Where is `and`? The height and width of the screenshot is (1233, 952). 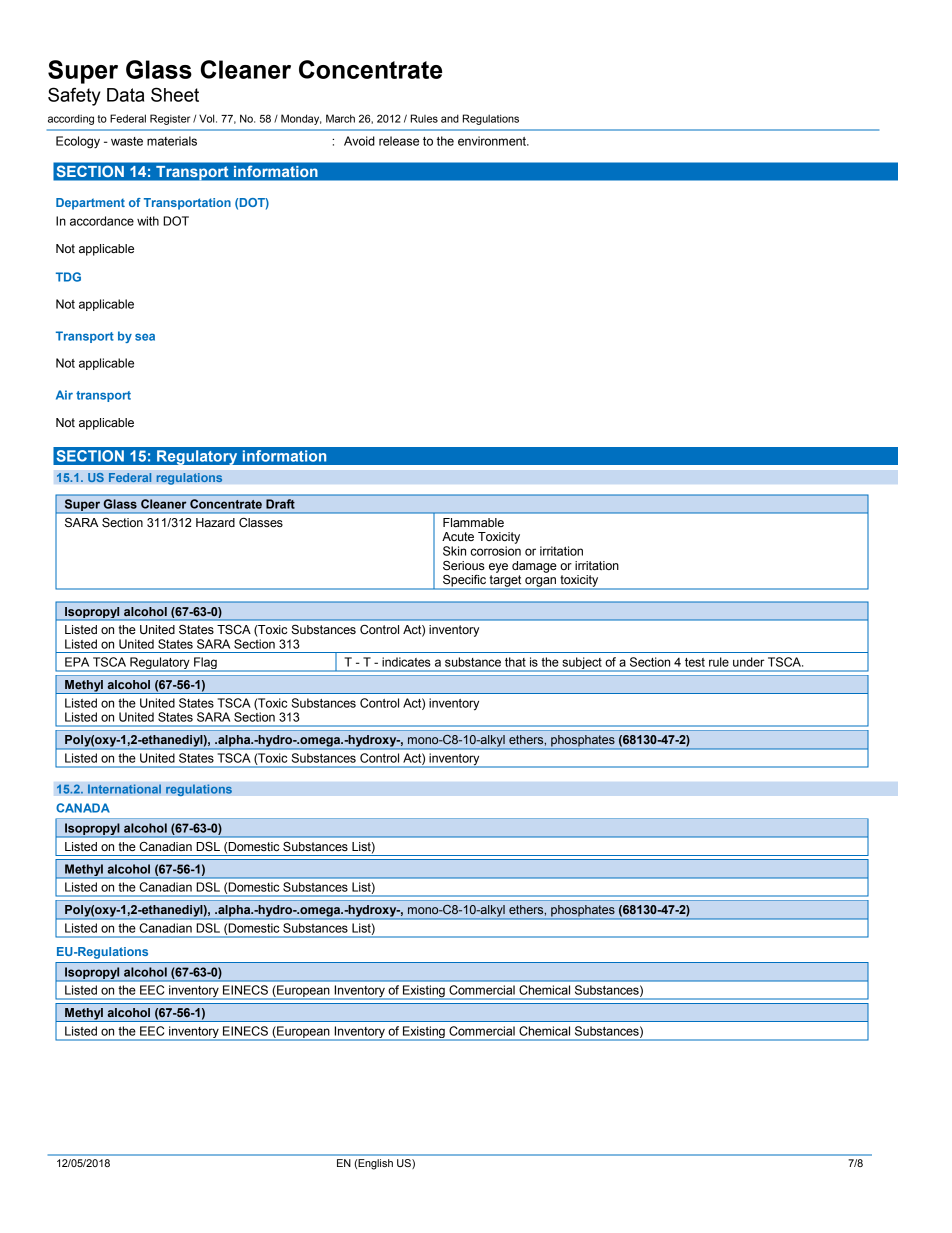
and is located at coordinates (450, 118).
